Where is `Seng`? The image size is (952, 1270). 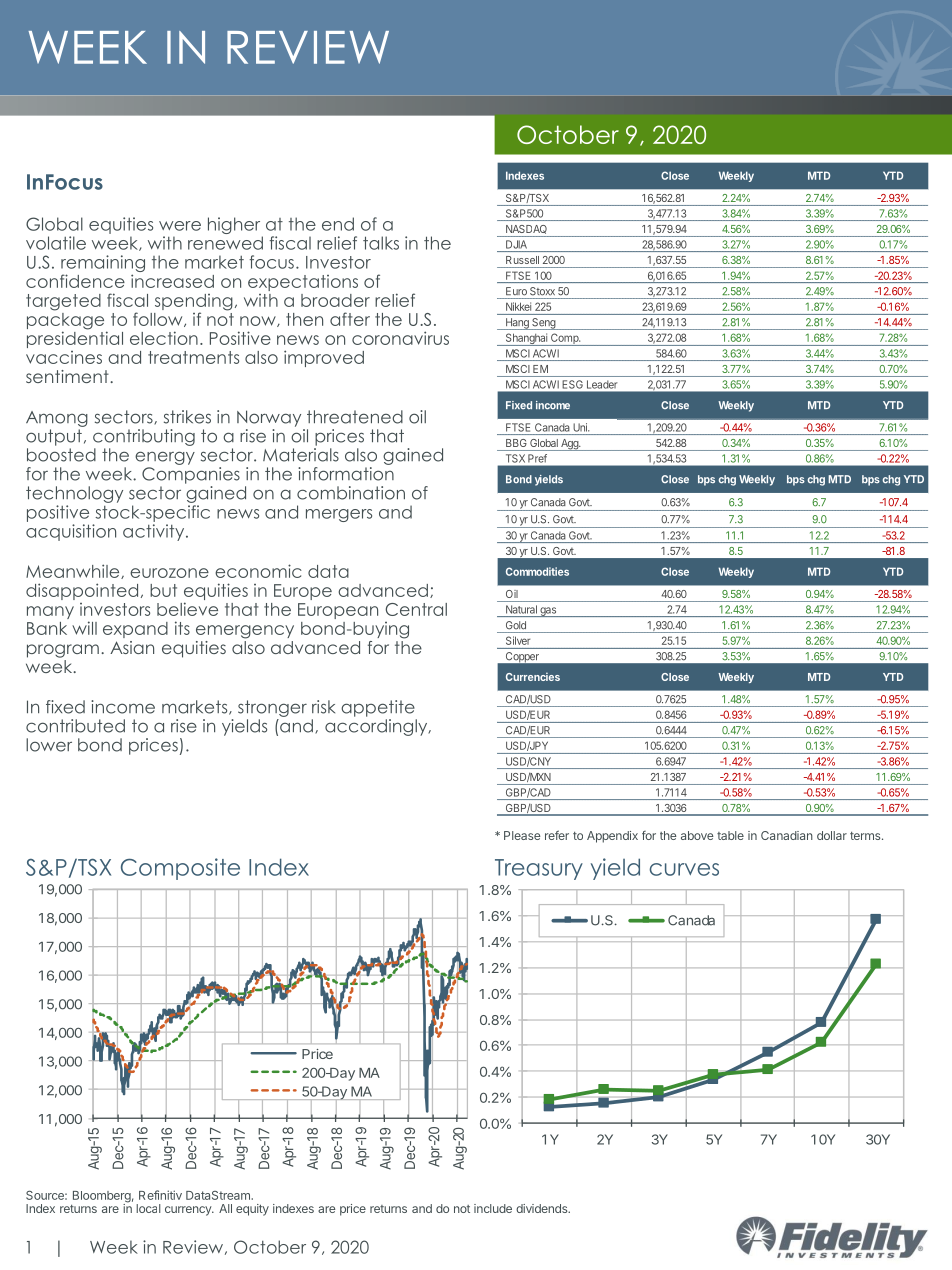
Seng is located at coordinates (543, 324).
